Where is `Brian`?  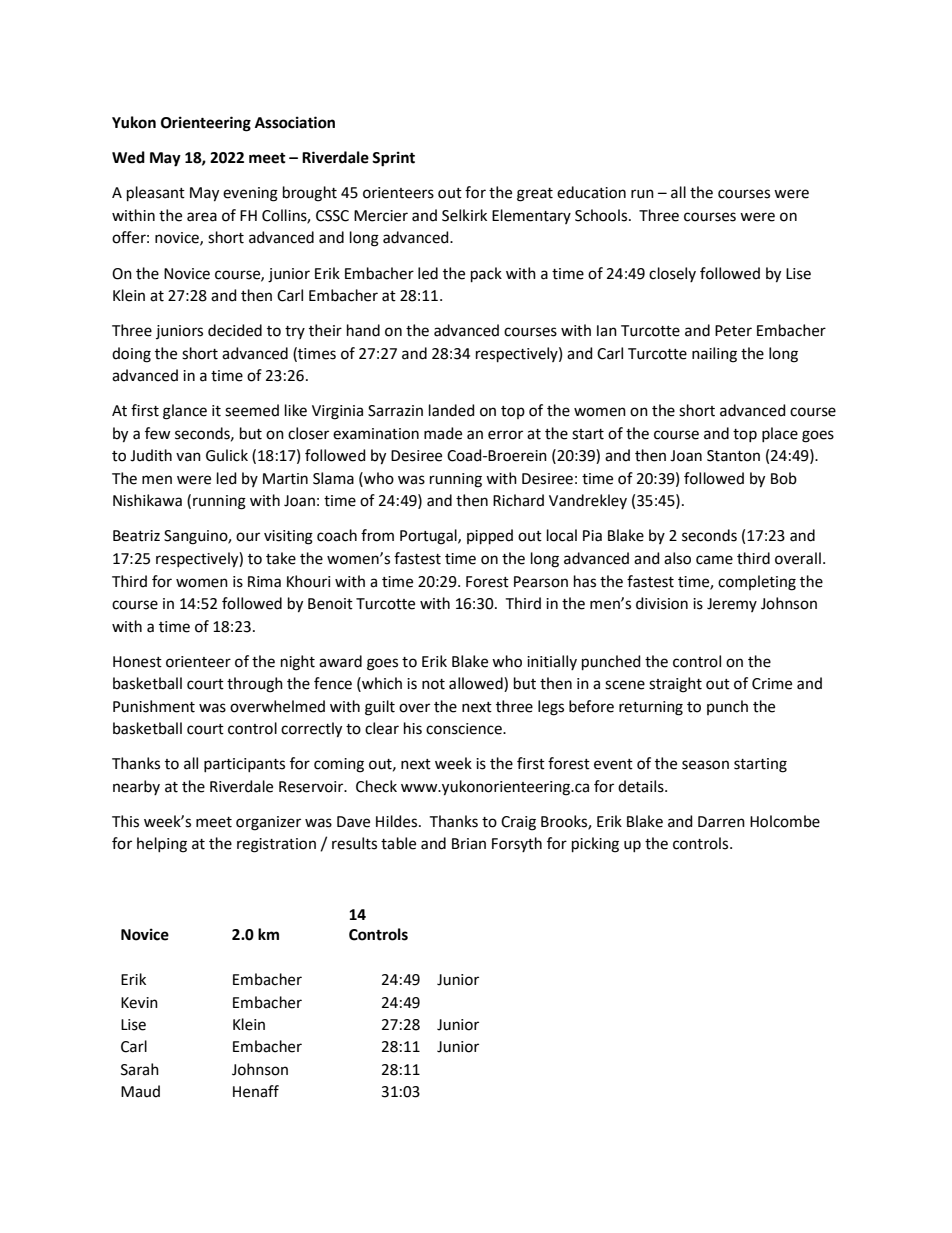
Brian is located at coordinates (469, 844).
